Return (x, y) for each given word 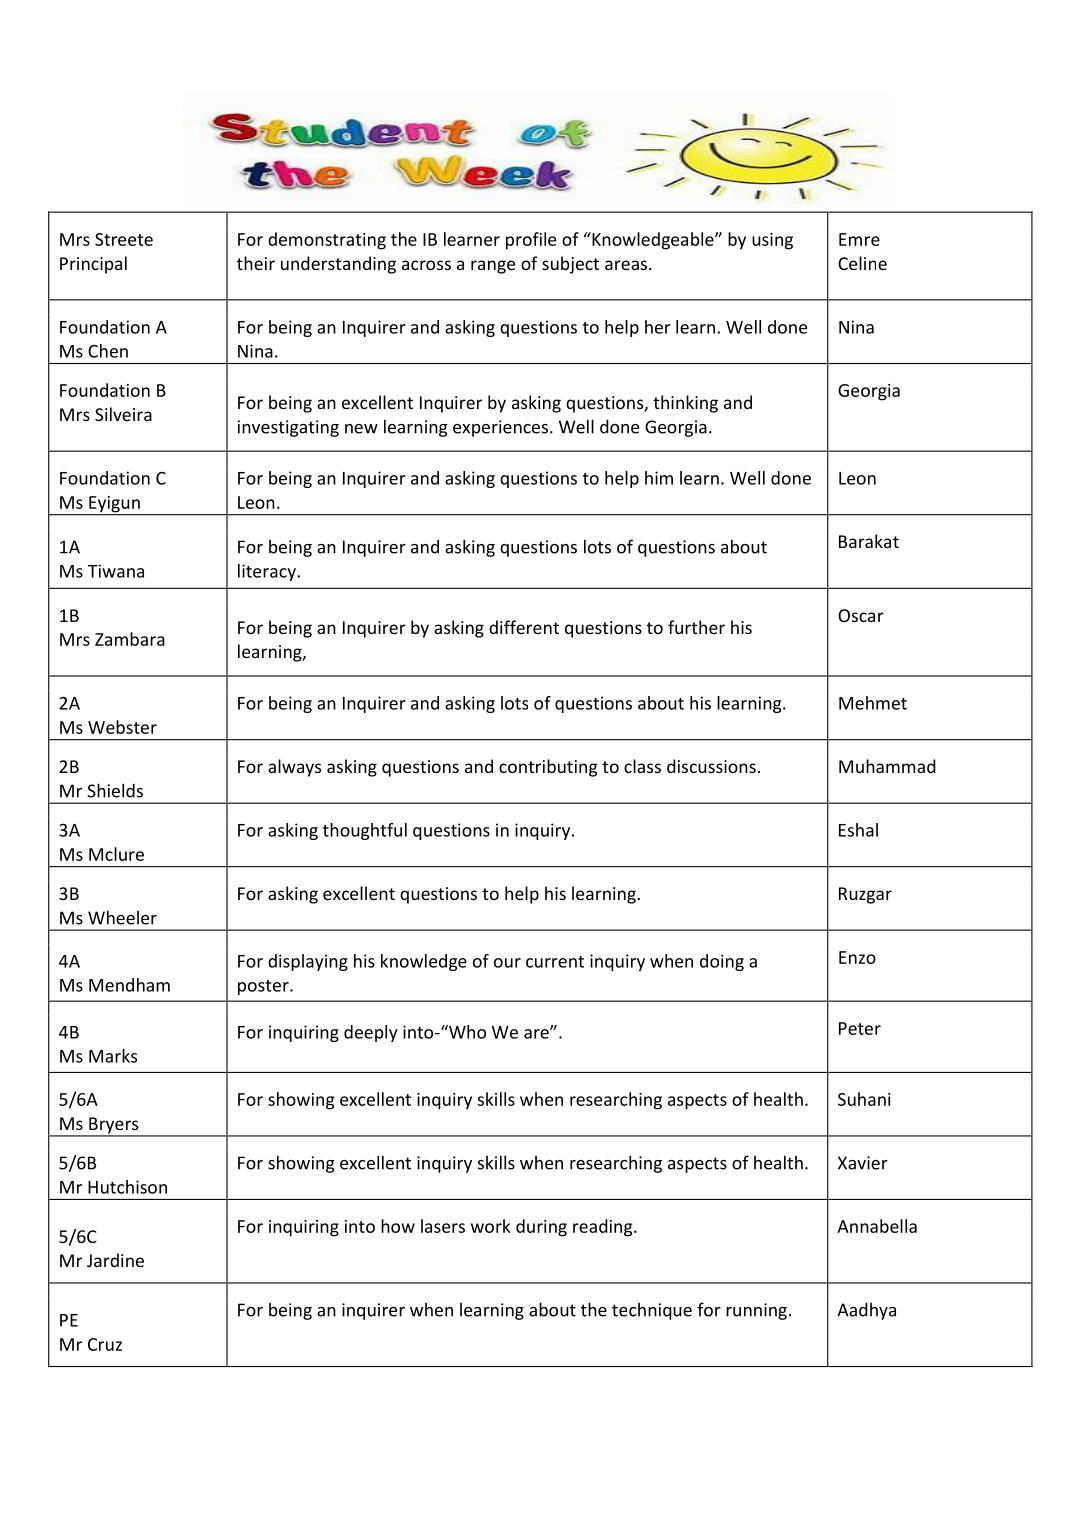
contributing (548, 768)
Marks (113, 1056)
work (491, 1226)
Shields (115, 790)
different (524, 627)
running (756, 1311)
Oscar (861, 615)
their (256, 263)
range (493, 267)
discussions (711, 766)
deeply (371, 1033)
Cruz (105, 1344)
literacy (268, 572)
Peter (860, 1028)
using (772, 241)
